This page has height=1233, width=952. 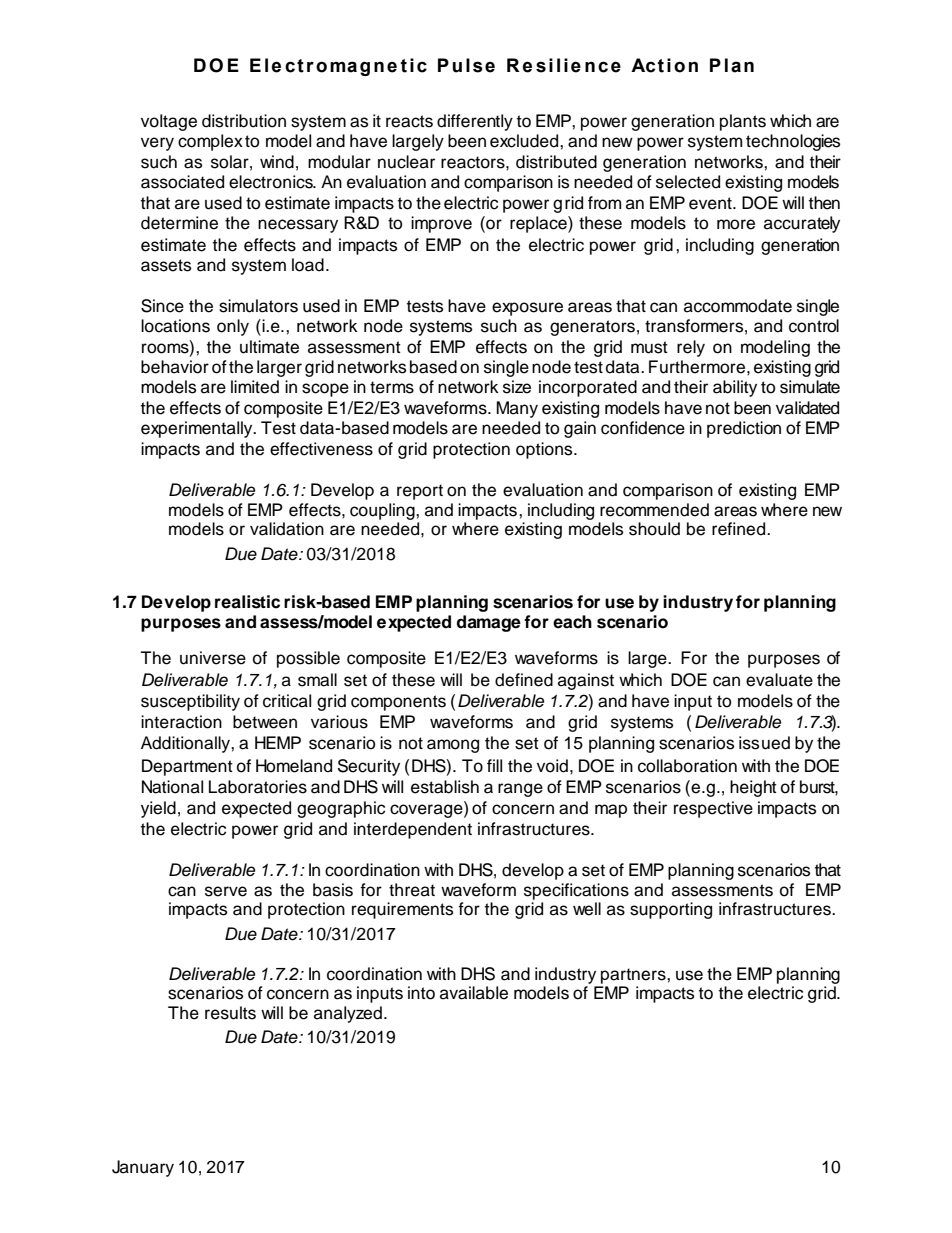 I want to click on report, so click(x=420, y=492).
